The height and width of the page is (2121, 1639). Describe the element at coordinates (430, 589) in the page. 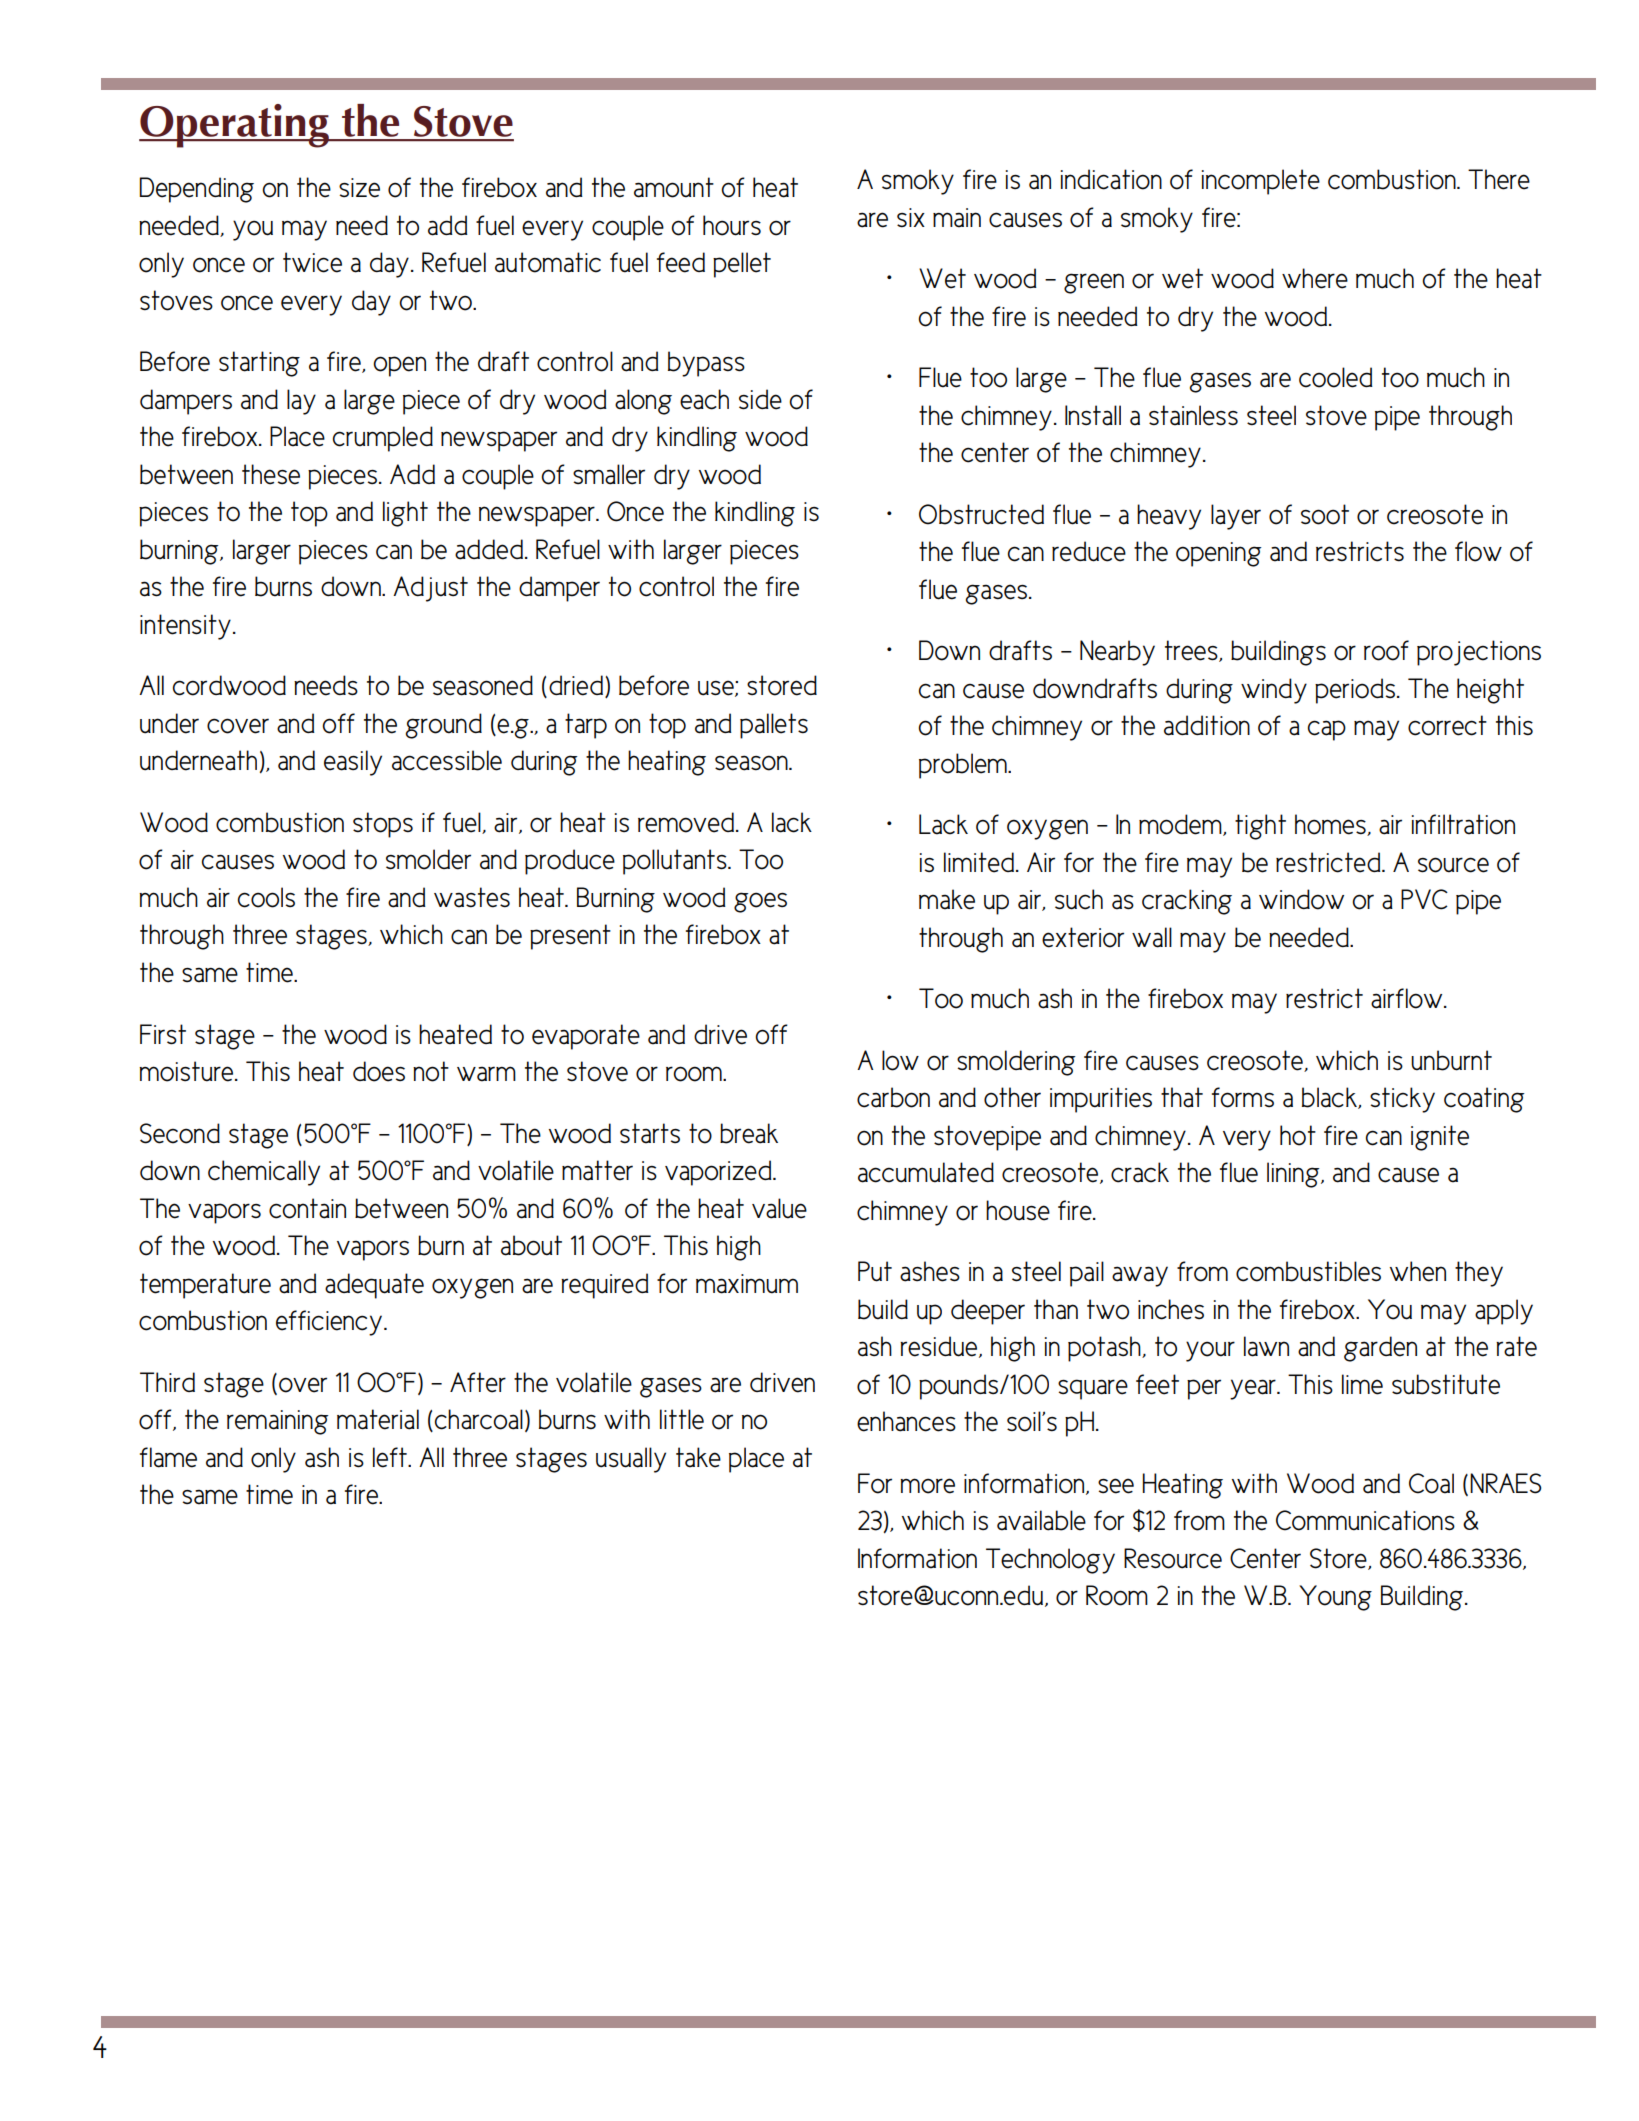

I see `Adjust` at that location.
